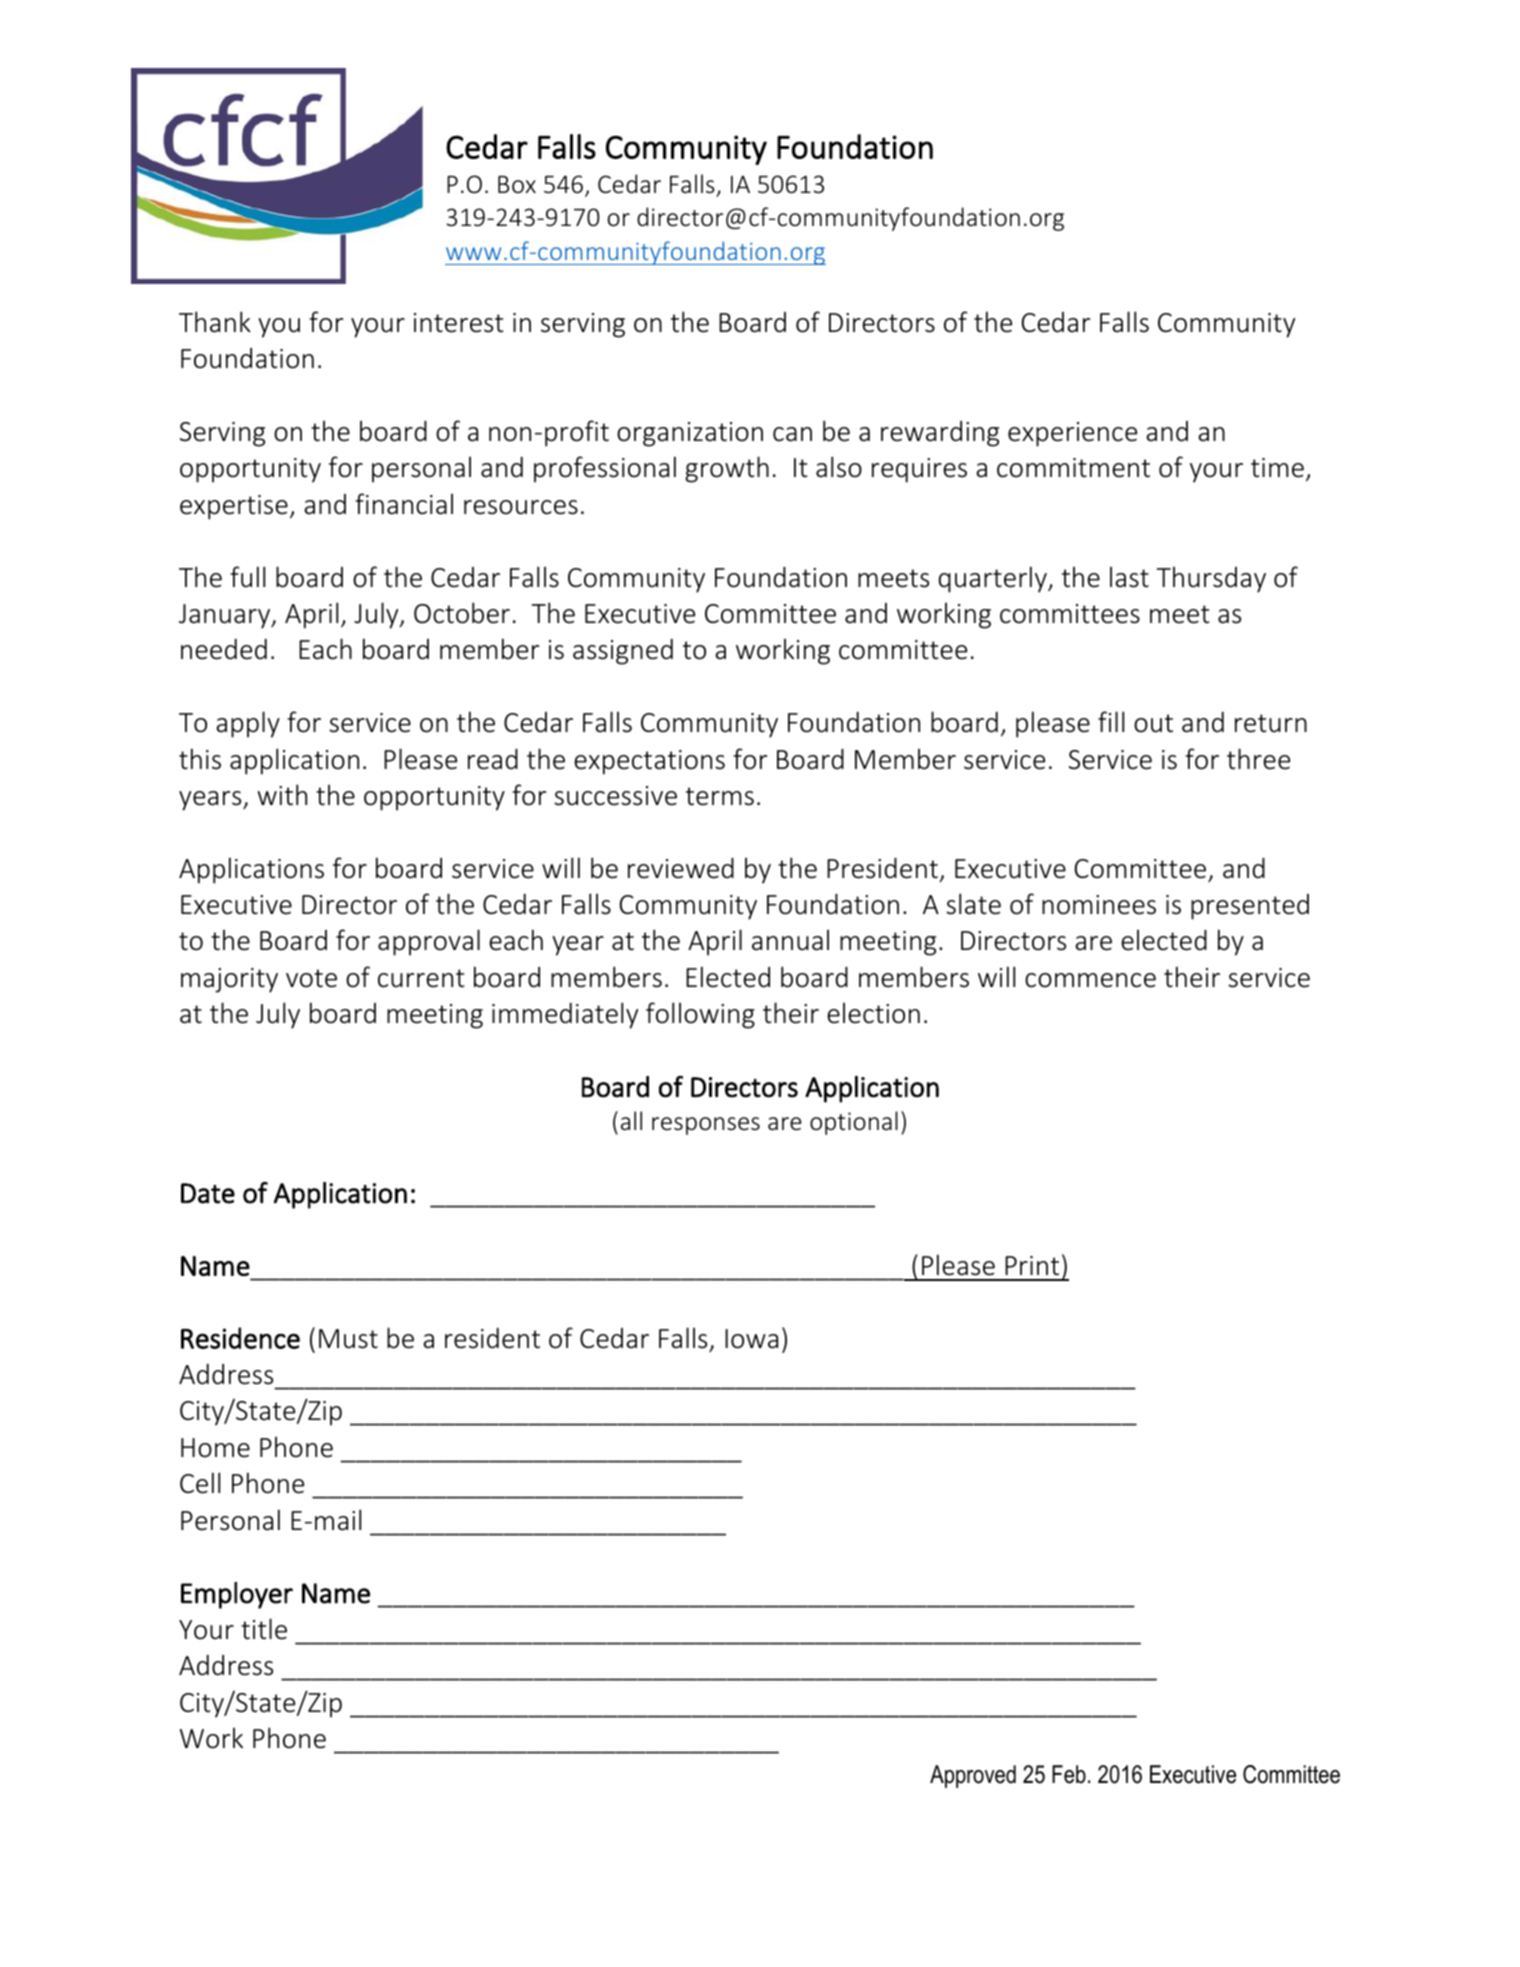 This screenshot has width=1520, height=1967. Describe the element at coordinates (282, 795) in the screenshot. I see `with` at that location.
